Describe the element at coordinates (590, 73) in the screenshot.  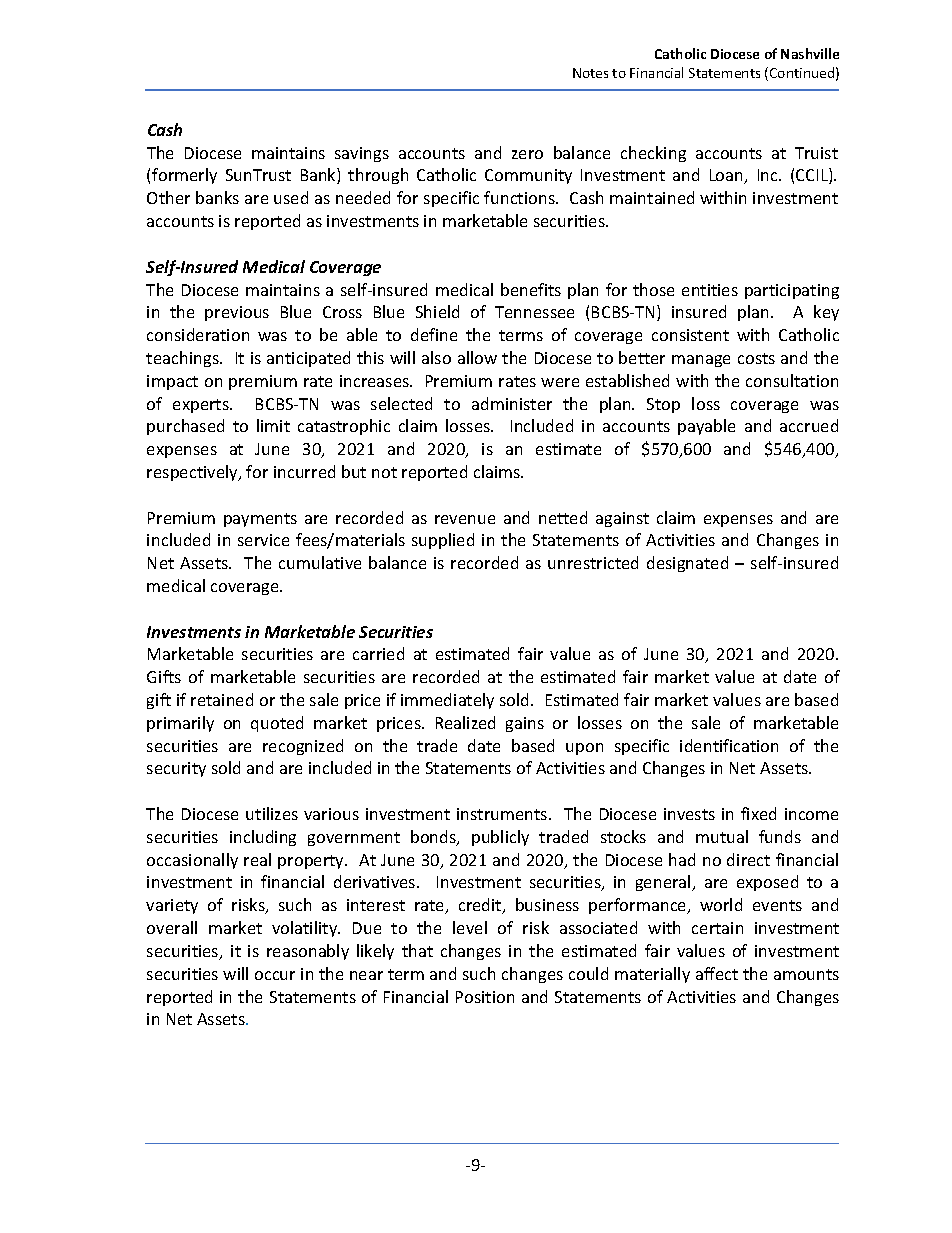
I see `Notes` at that location.
